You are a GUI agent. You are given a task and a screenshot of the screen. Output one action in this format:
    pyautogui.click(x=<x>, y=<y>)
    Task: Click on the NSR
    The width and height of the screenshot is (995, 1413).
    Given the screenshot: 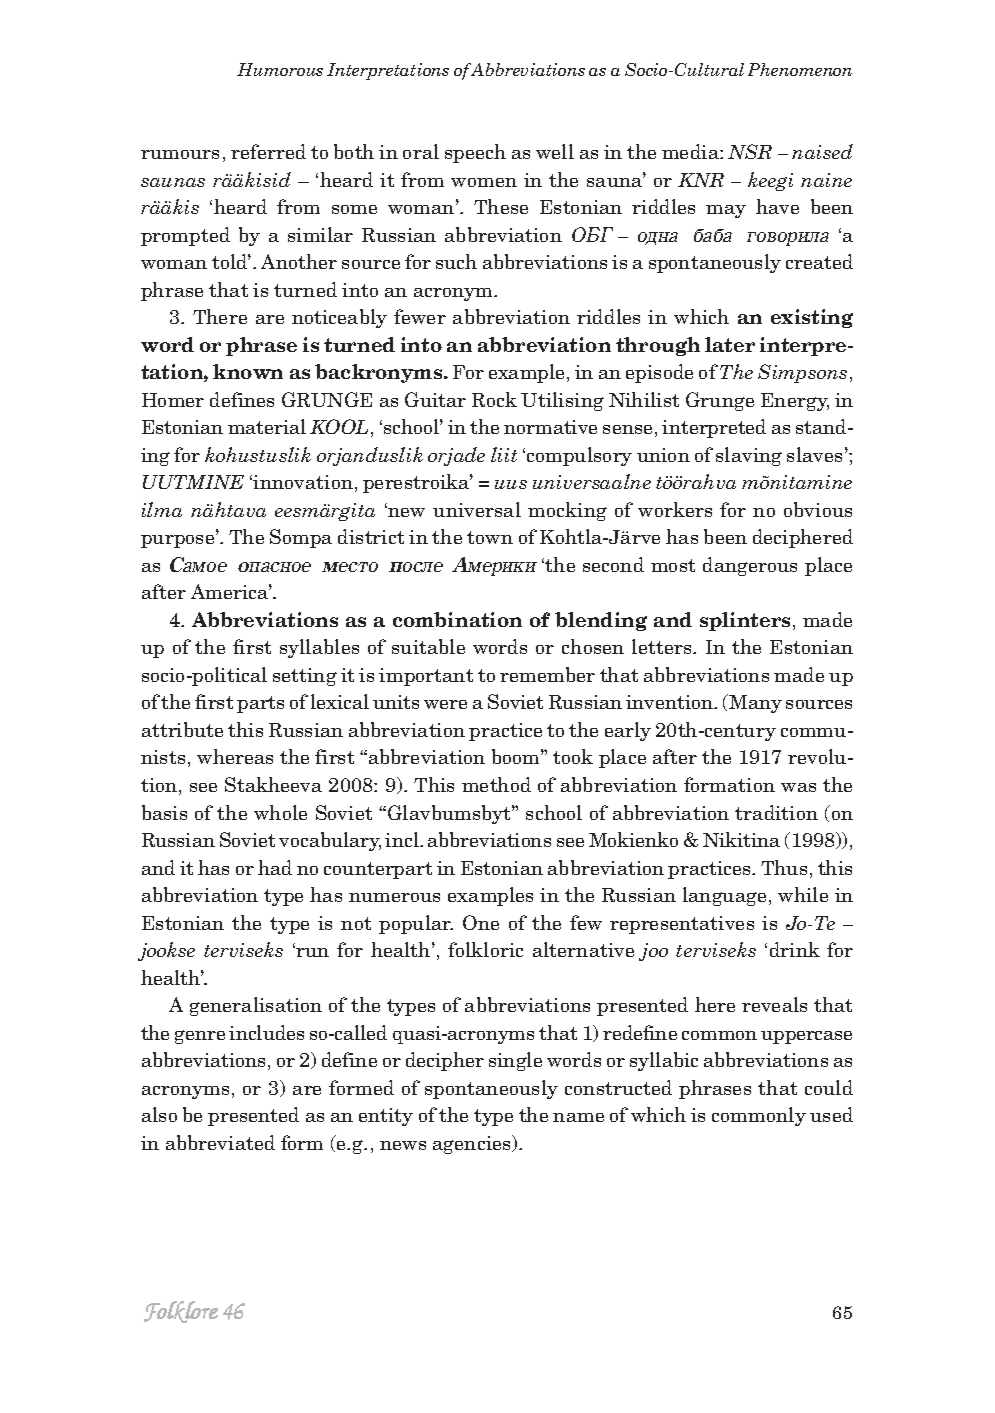 What is the action you would take?
    pyautogui.click(x=750, y=151)
